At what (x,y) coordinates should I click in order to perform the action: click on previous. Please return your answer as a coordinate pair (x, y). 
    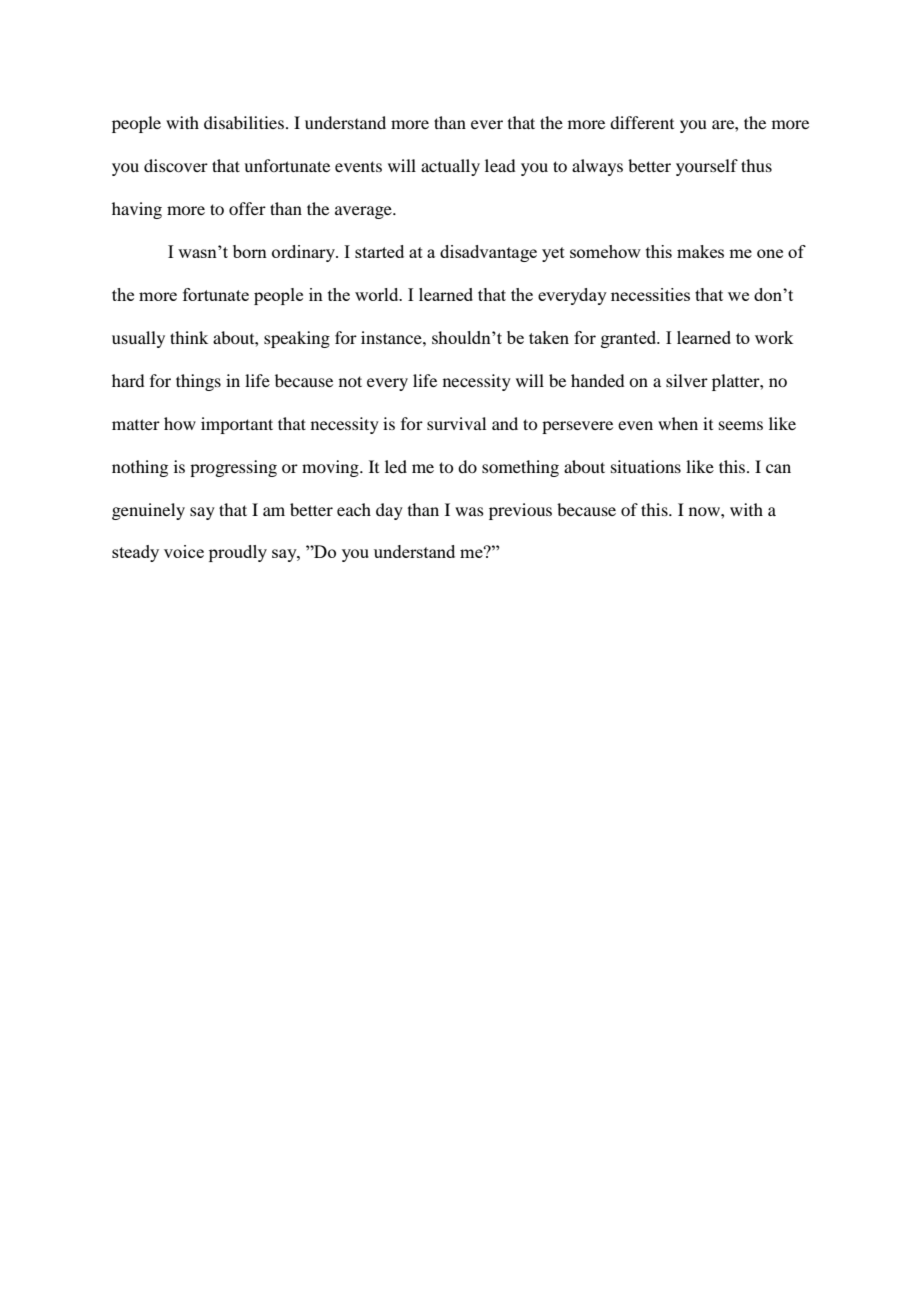
    Looking at the image, I should click on (520, 511).
